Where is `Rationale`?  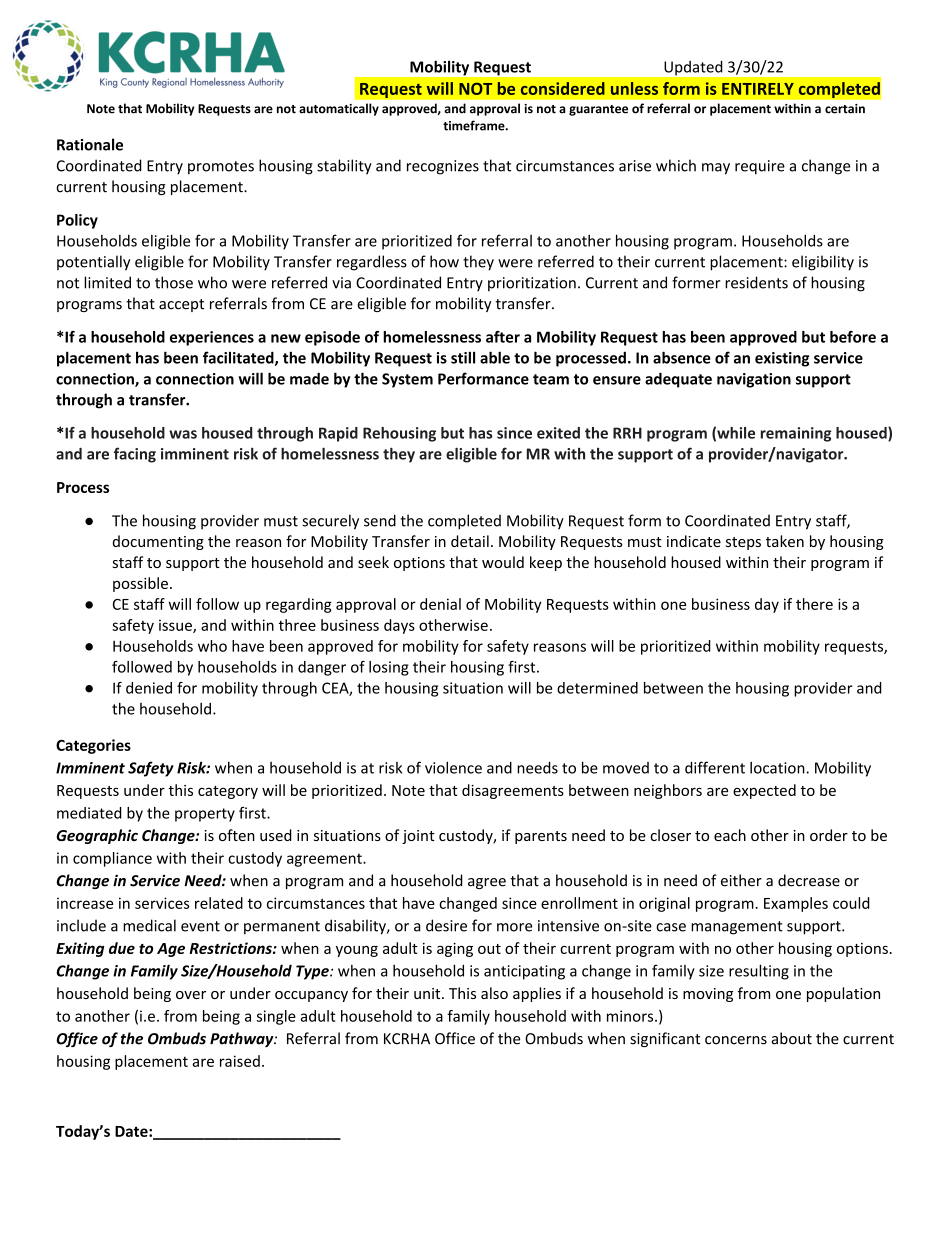
Rationale is located at coordinates (90, 144).
